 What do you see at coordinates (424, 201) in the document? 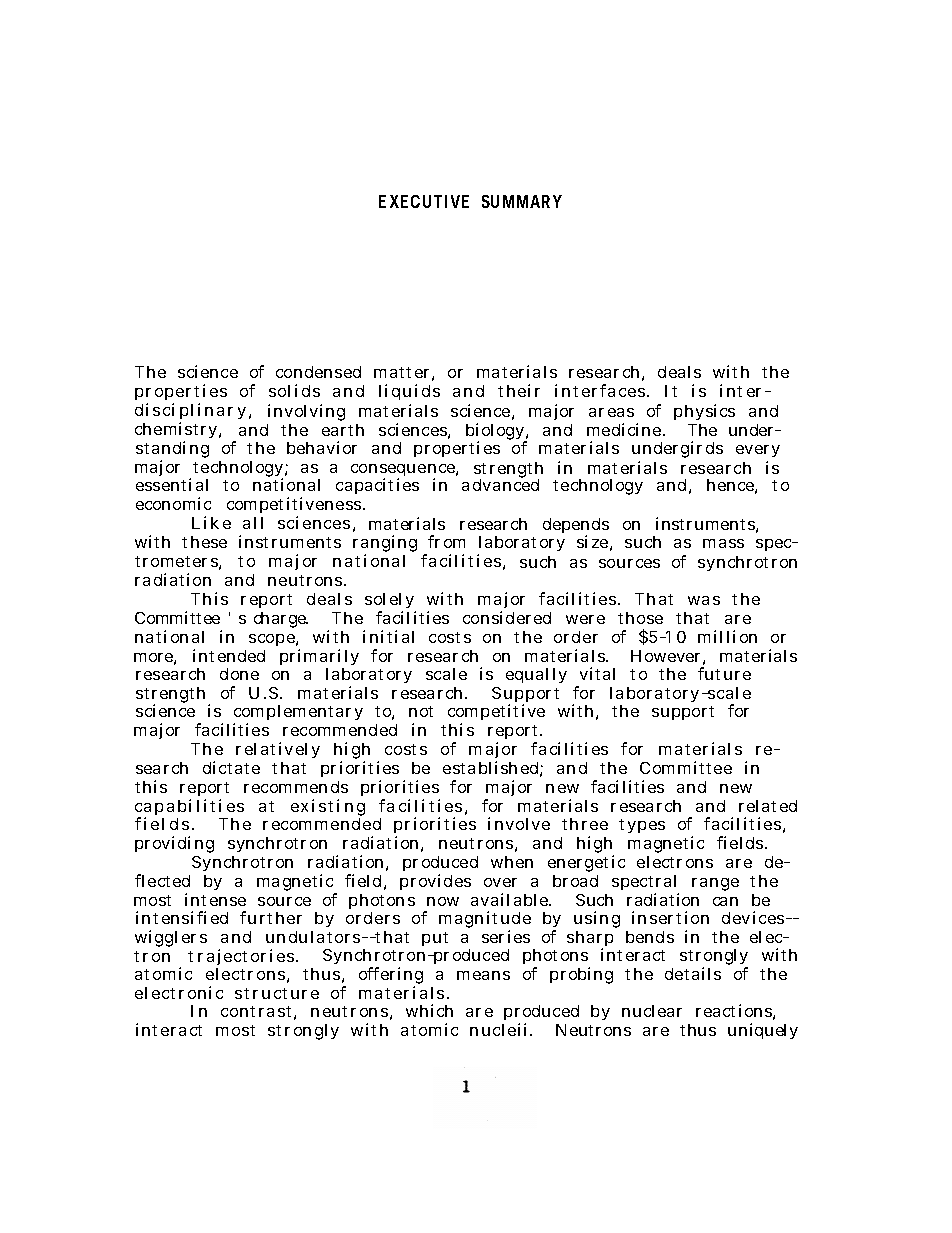
I see `EXECUTIVE` at bounding box center [424, 201].
